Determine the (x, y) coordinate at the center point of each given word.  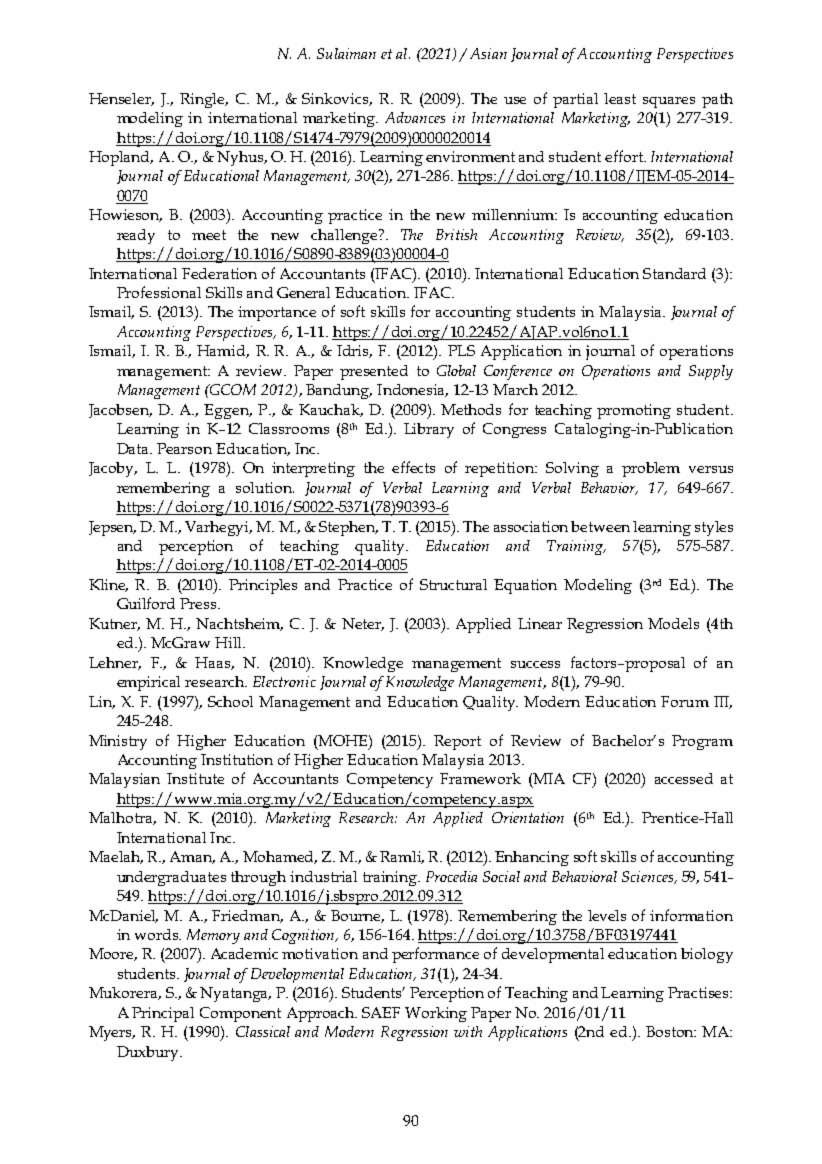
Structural (453, 584)
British (456, 234)
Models (673, 623)
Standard (674, 273)
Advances (415, 117)
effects (413, 467)
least (620, 98)
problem (651, 469)
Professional (159, 292)
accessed (684, 778)
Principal (163, 1014)
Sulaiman (346, 53)
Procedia (451, 876)
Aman (192, 857)
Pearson (184, 448)
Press (199, 603)
